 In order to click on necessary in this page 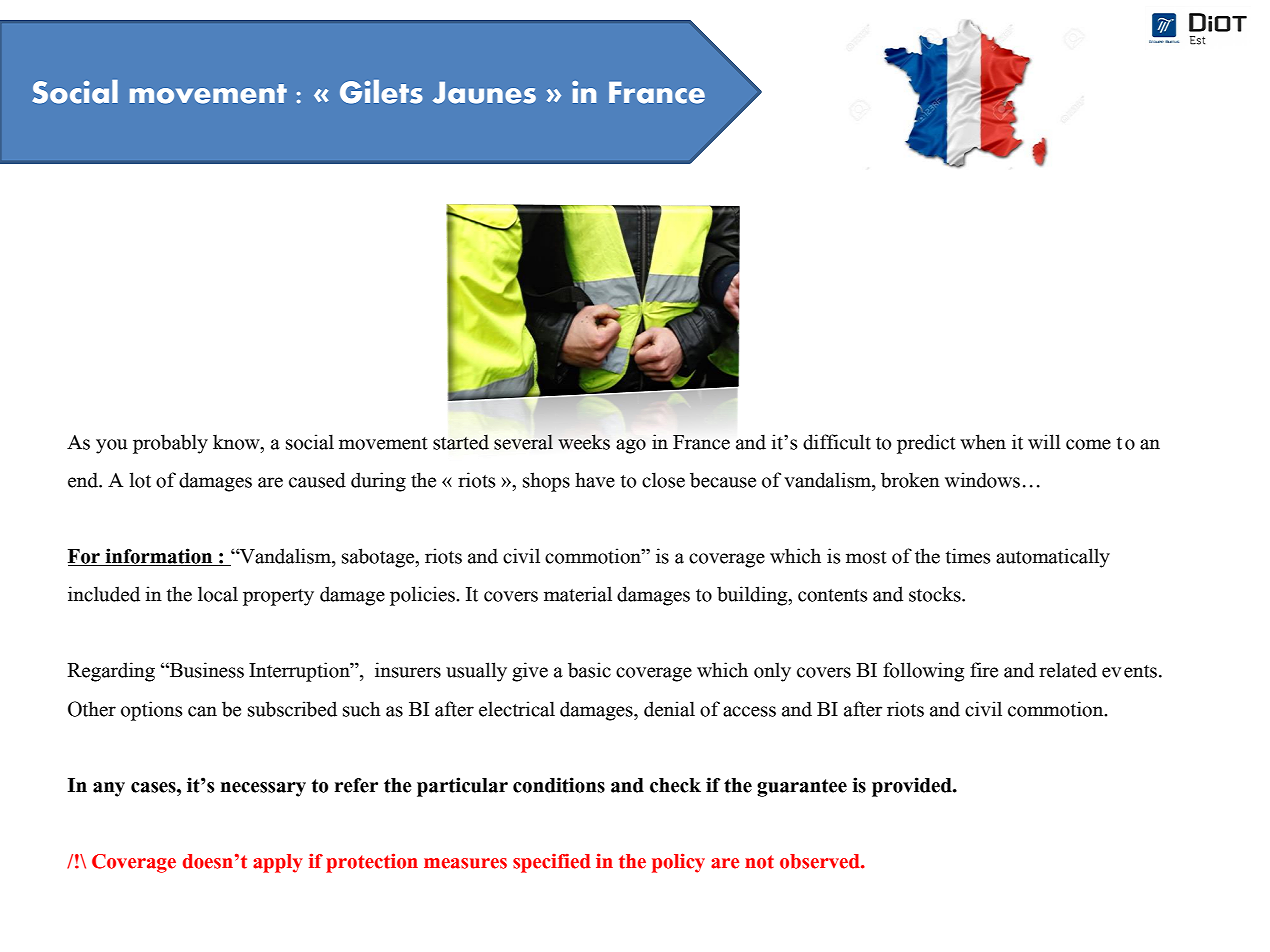, I will do `click(263, 789)`.
